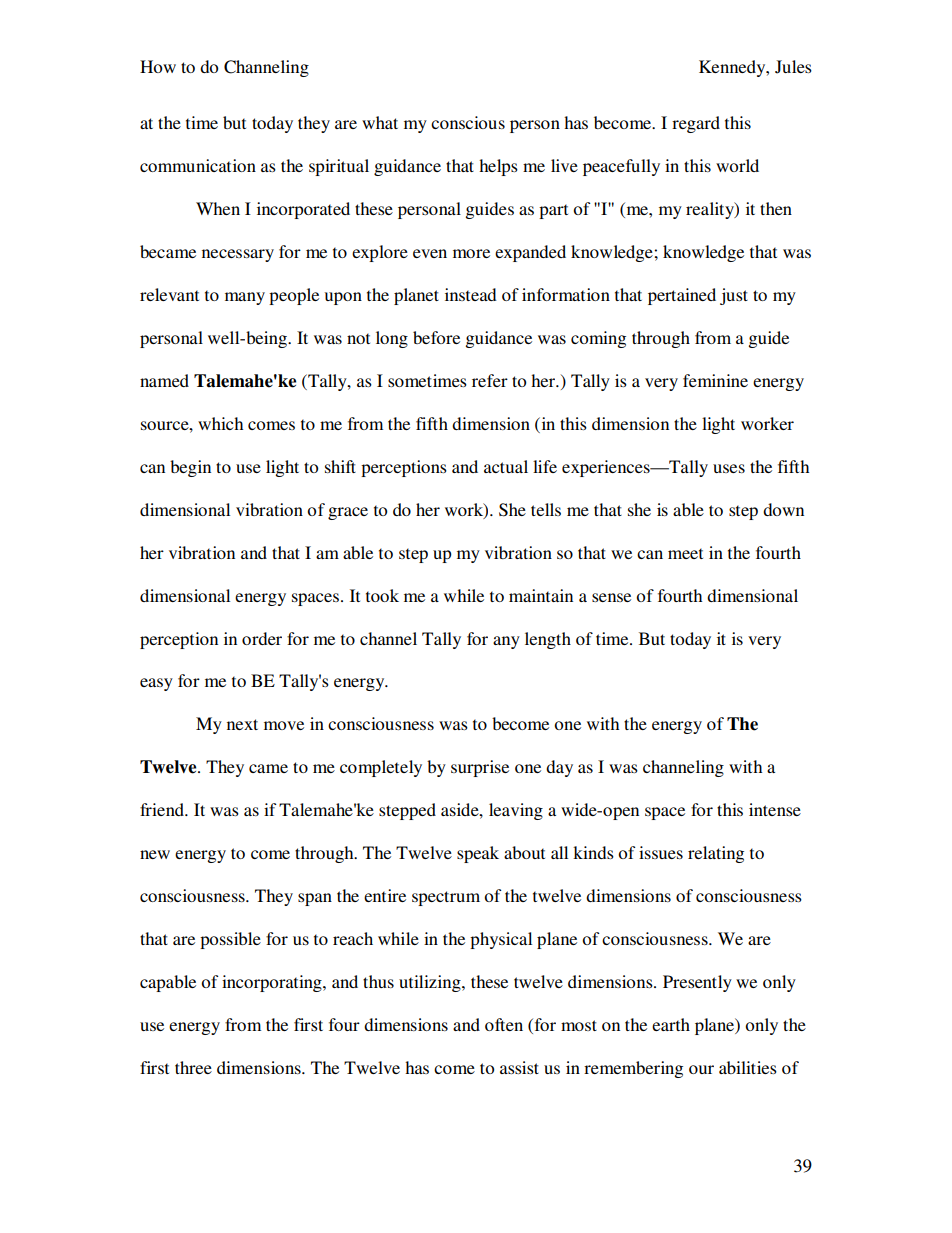  I want to click on meet, so click(685, 553).
